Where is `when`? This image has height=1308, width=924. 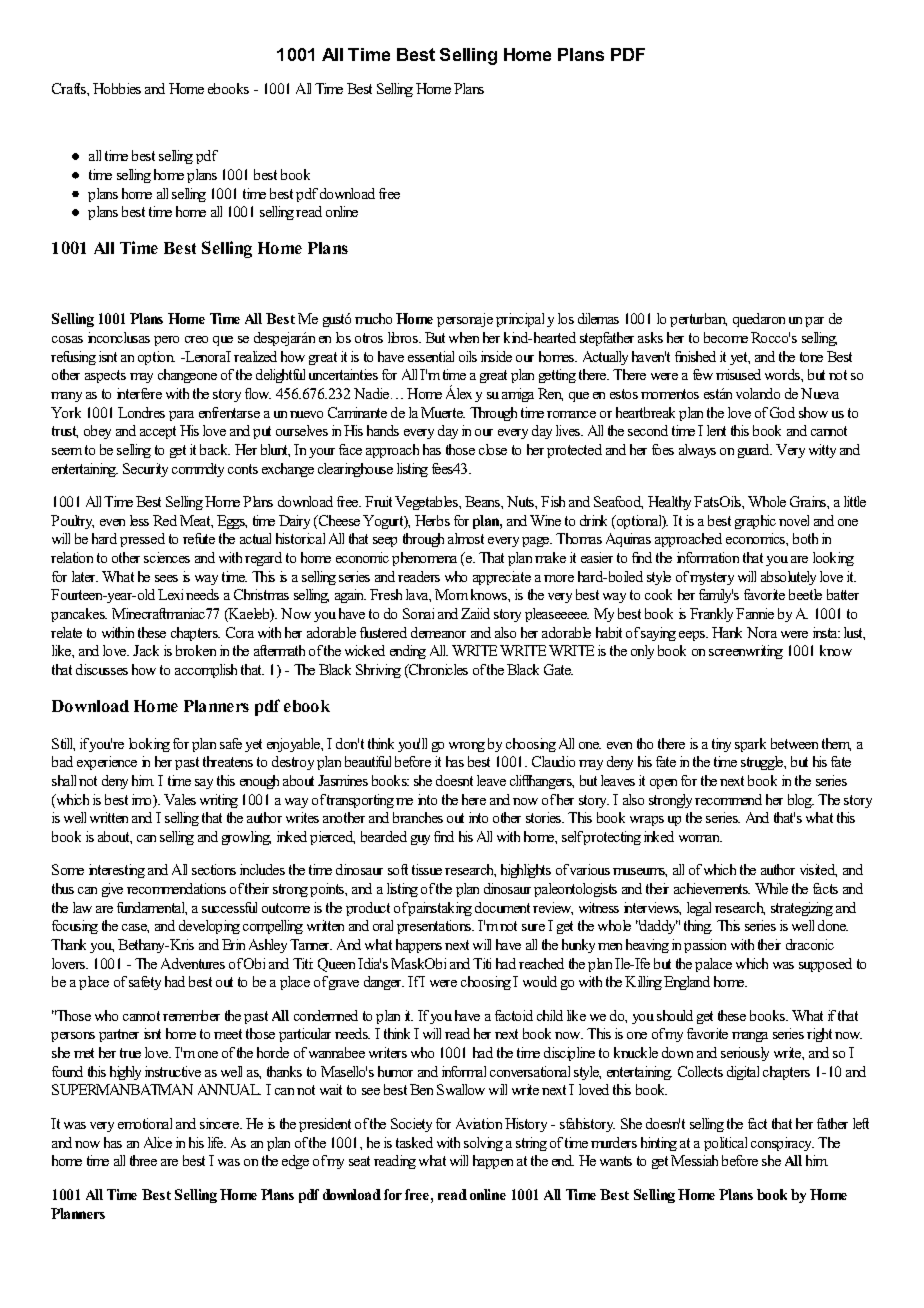 when is located at coordinates (464, 337).
